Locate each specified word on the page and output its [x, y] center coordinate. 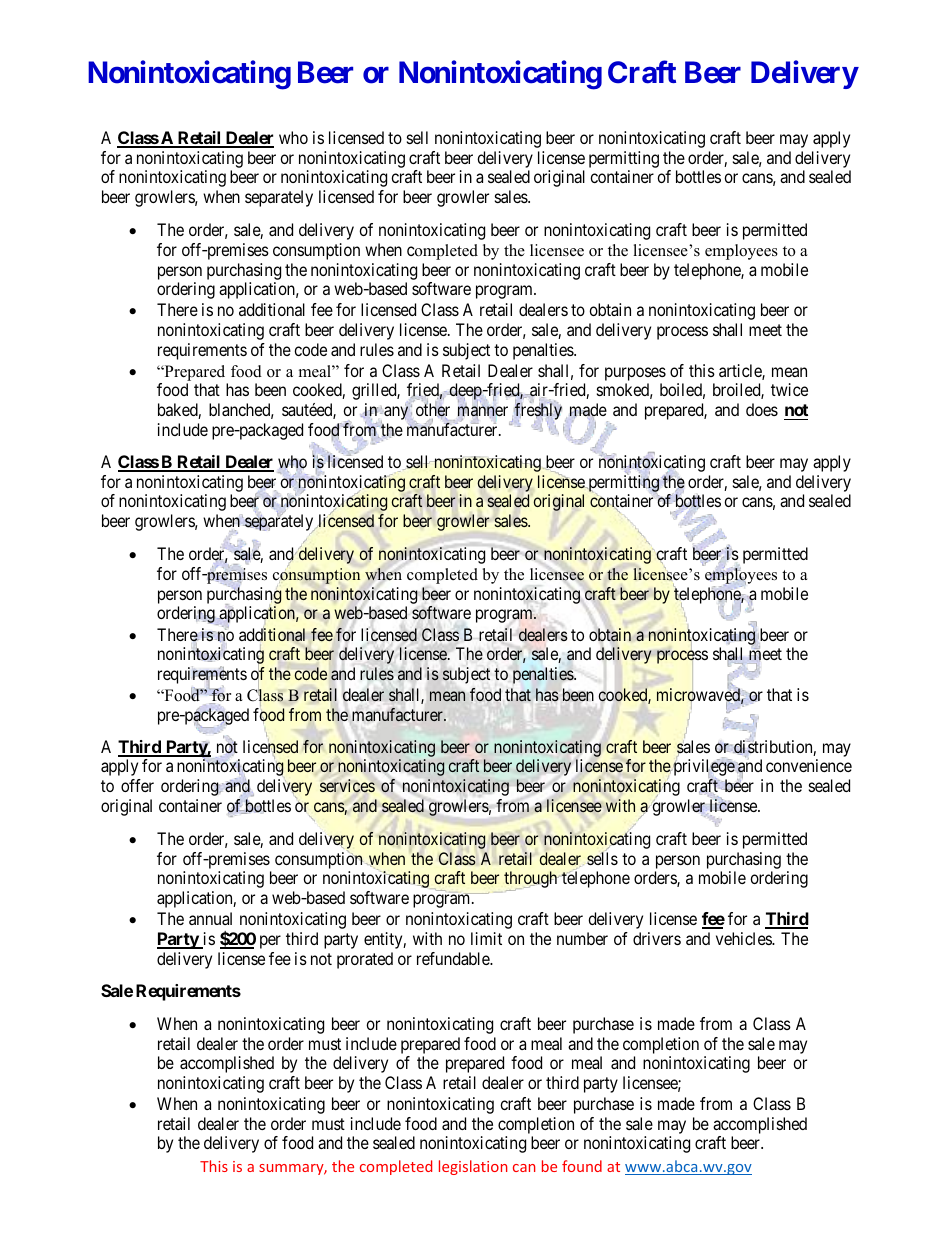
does [762, 409]
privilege [703, 769]
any [396, 413]
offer [137, 785]
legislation [473, 1167]
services [347, 786]
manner [483, 412]
